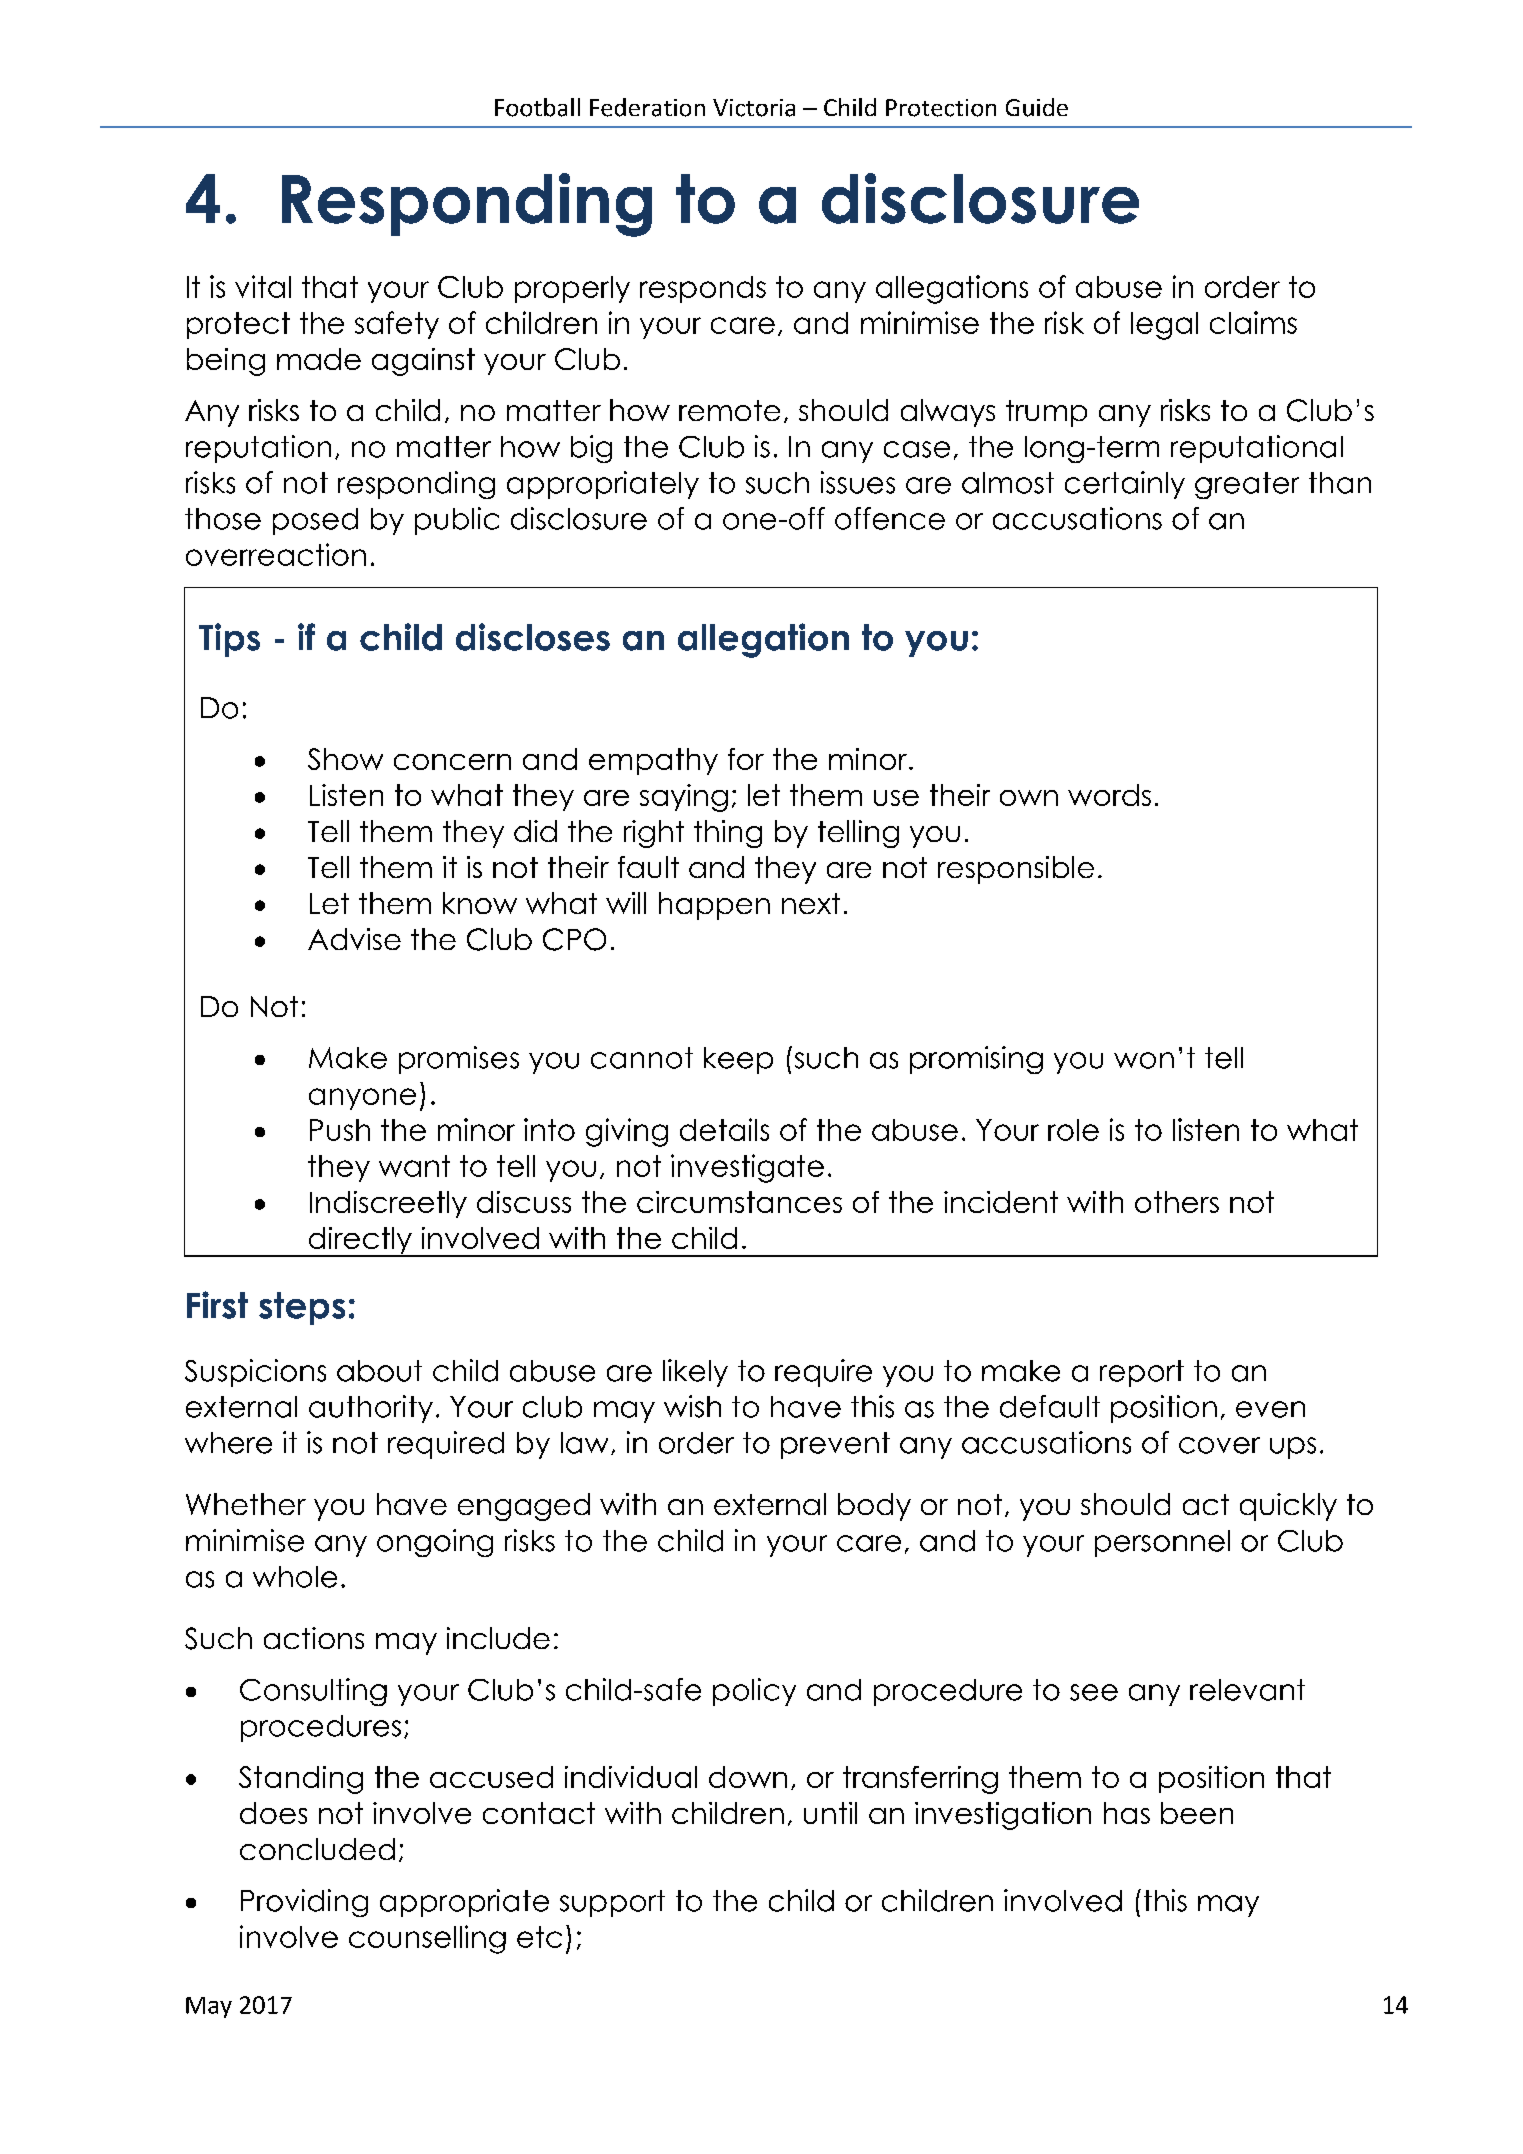 The height and width of the page is (2154, 1523). What do you see at coordinates (1197, 1813) in the page?
I see `been` at bounding box center [1197, 1813].
